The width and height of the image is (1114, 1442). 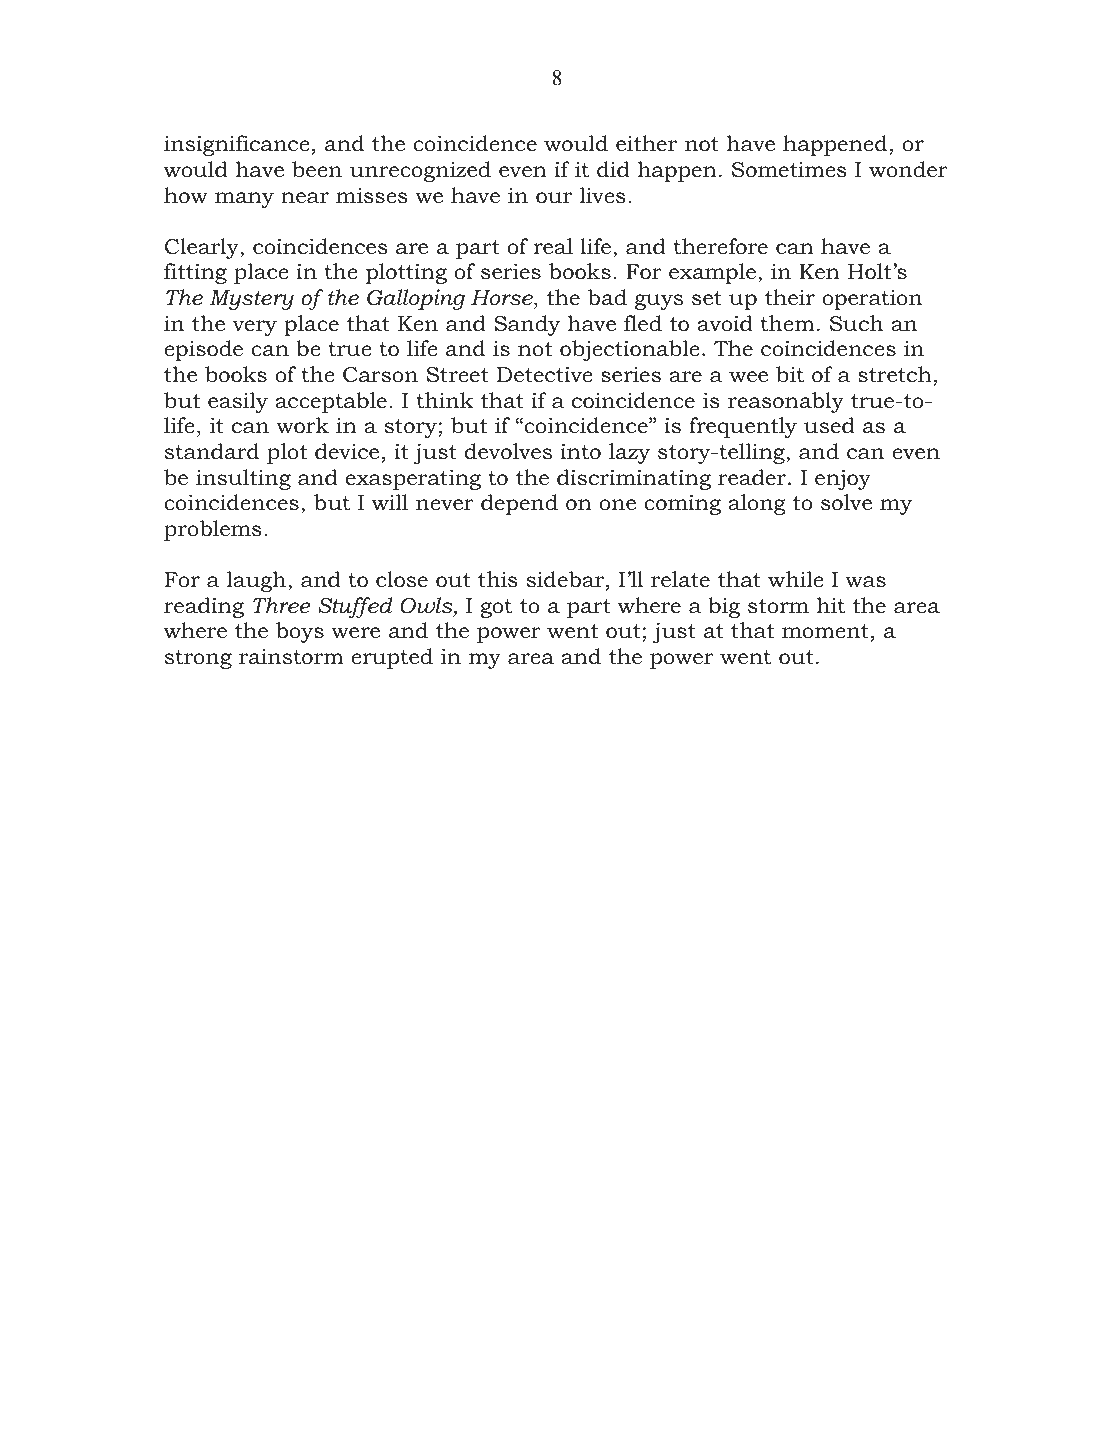 What do you see at coordinates (789, 169) in the image?
I see `Sometimes` at bounding box center [789, 169].
